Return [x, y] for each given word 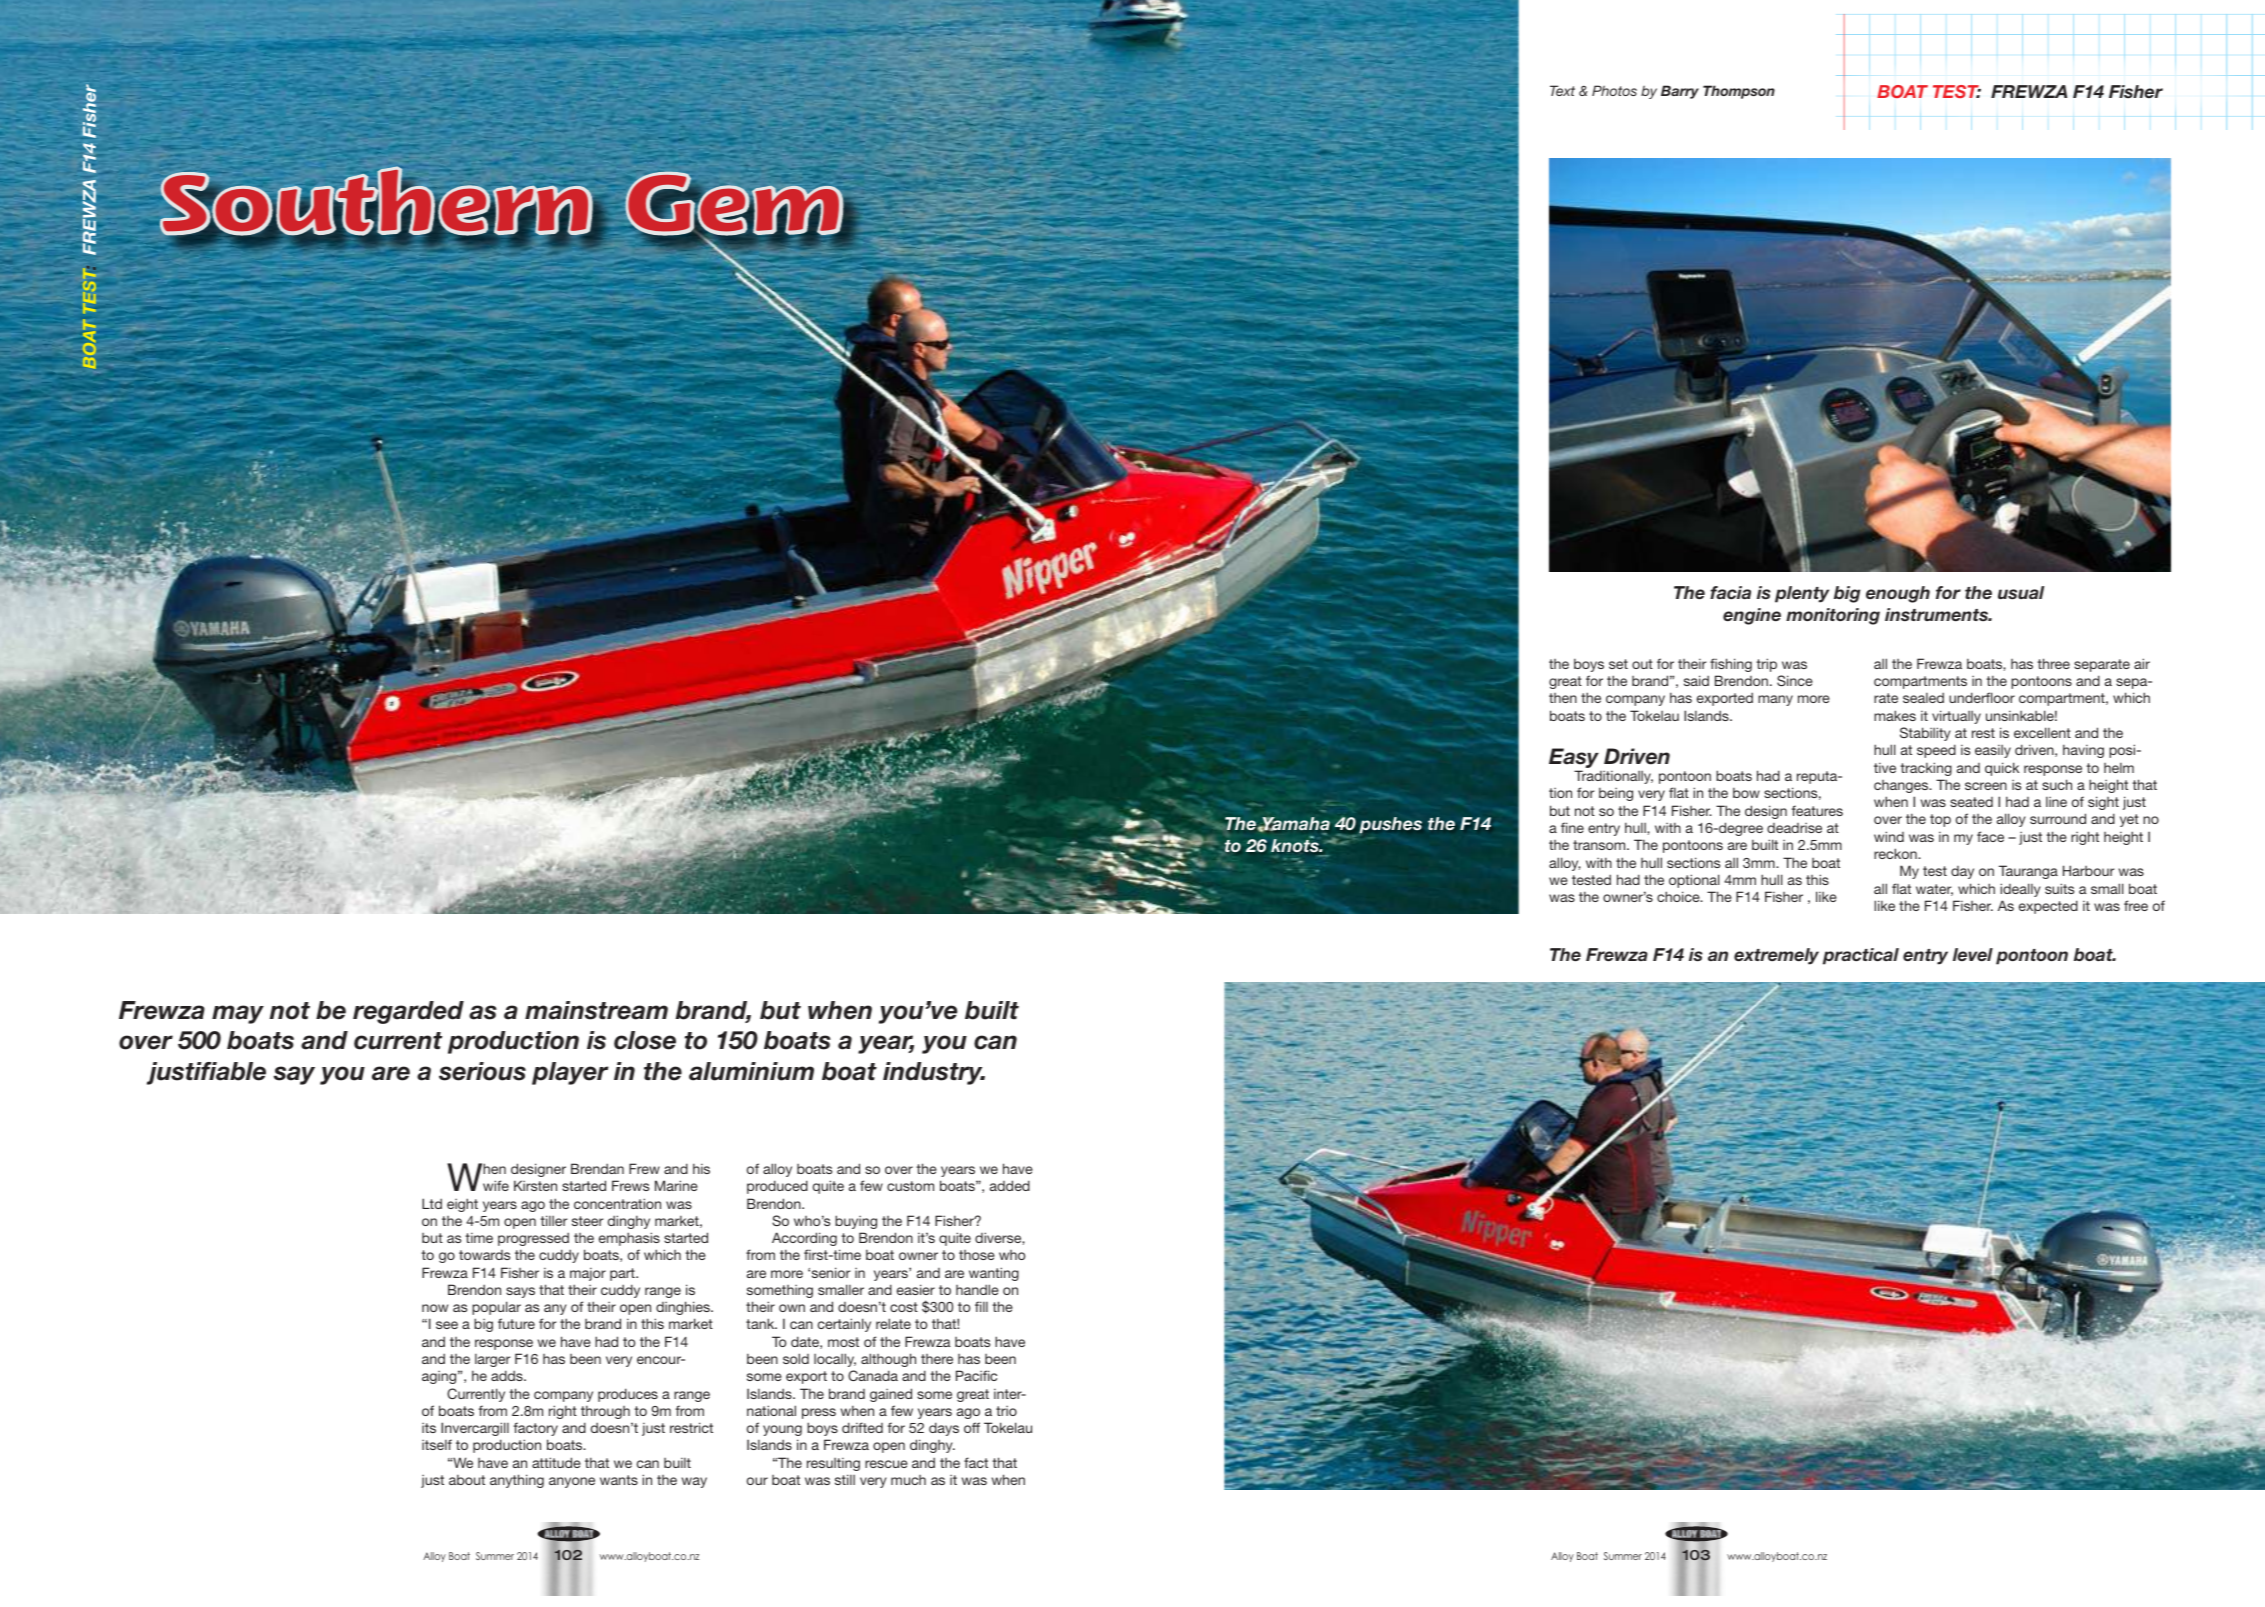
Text [1562, 90]
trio [1006, 1411]
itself [437, 1444]
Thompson [1739, 92]
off [972, 1427]
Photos [1614, 90]
